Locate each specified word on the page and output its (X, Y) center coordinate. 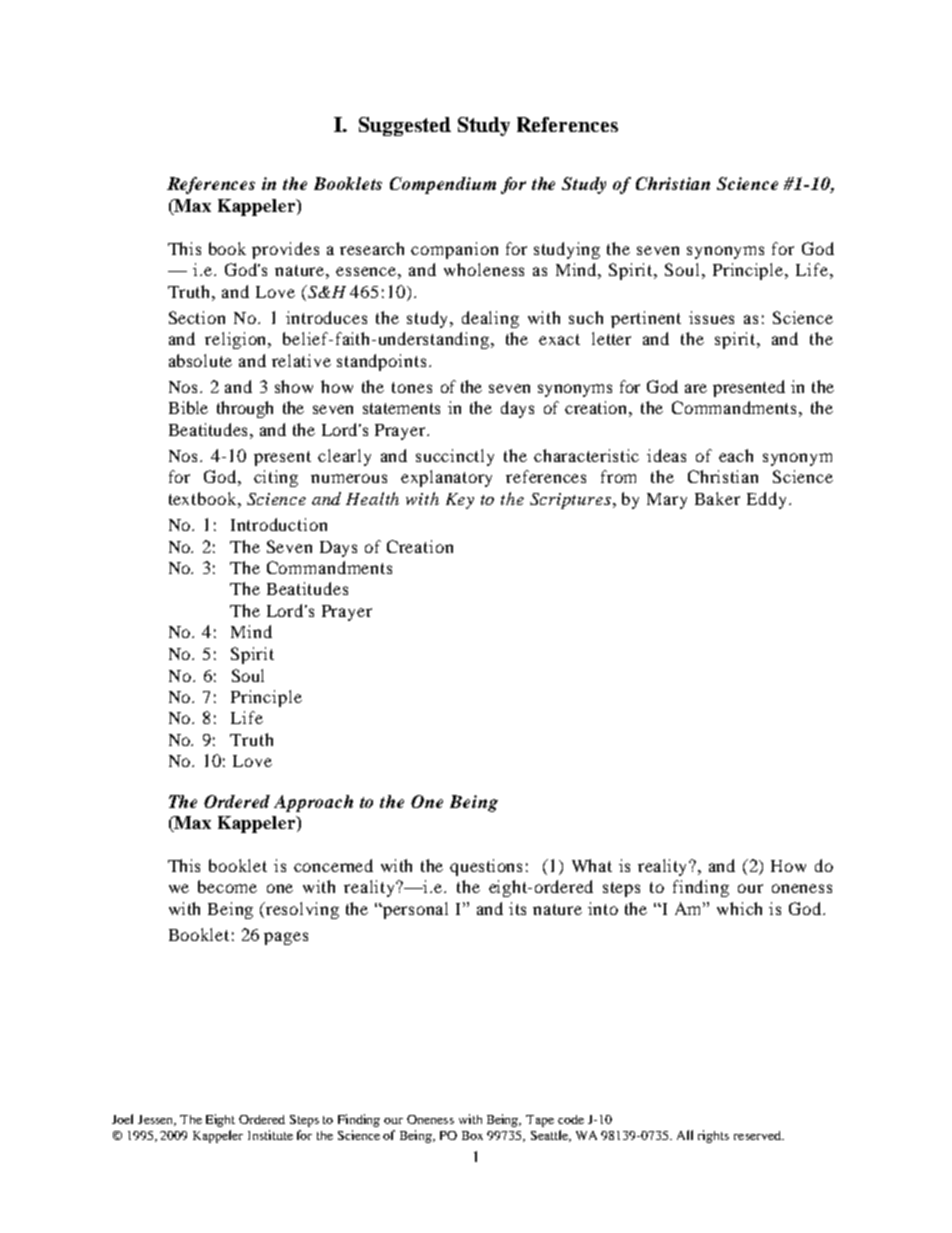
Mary (667, 501)
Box (472, 1135)
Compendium (443, 185)
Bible (188, 407)
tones (412, 387)
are (696, 388)
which (739, 908)
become (227, 886)
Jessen (157, 1120)
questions (486, 867)
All (685, 1135)
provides (285, 250)
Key (460, 501)
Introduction (279, 524)
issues (711, 317)
